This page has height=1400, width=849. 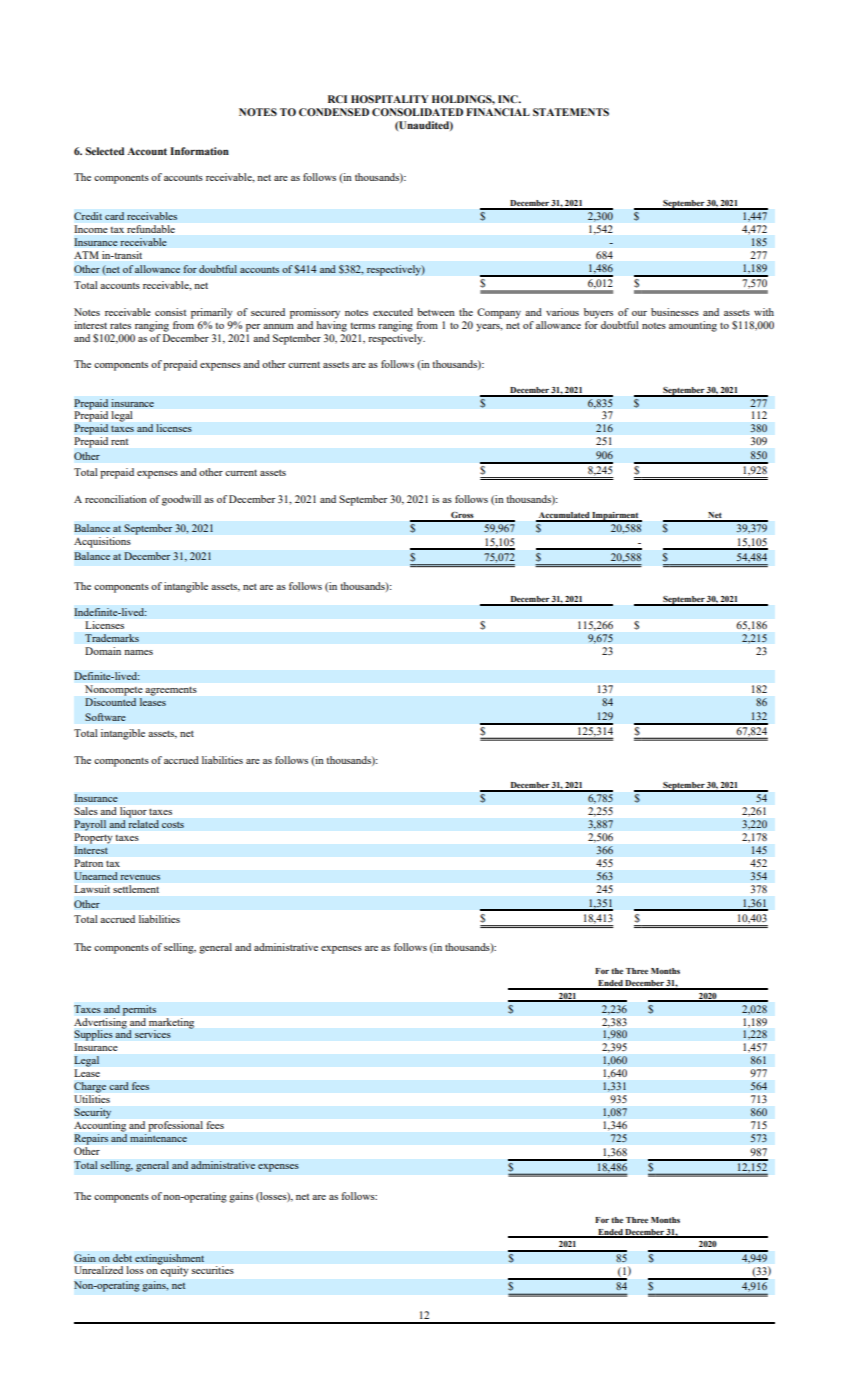 What do you see at coordinates (213, 1270) in the page?
I see `securities` at bounding box center [213, 1270].
